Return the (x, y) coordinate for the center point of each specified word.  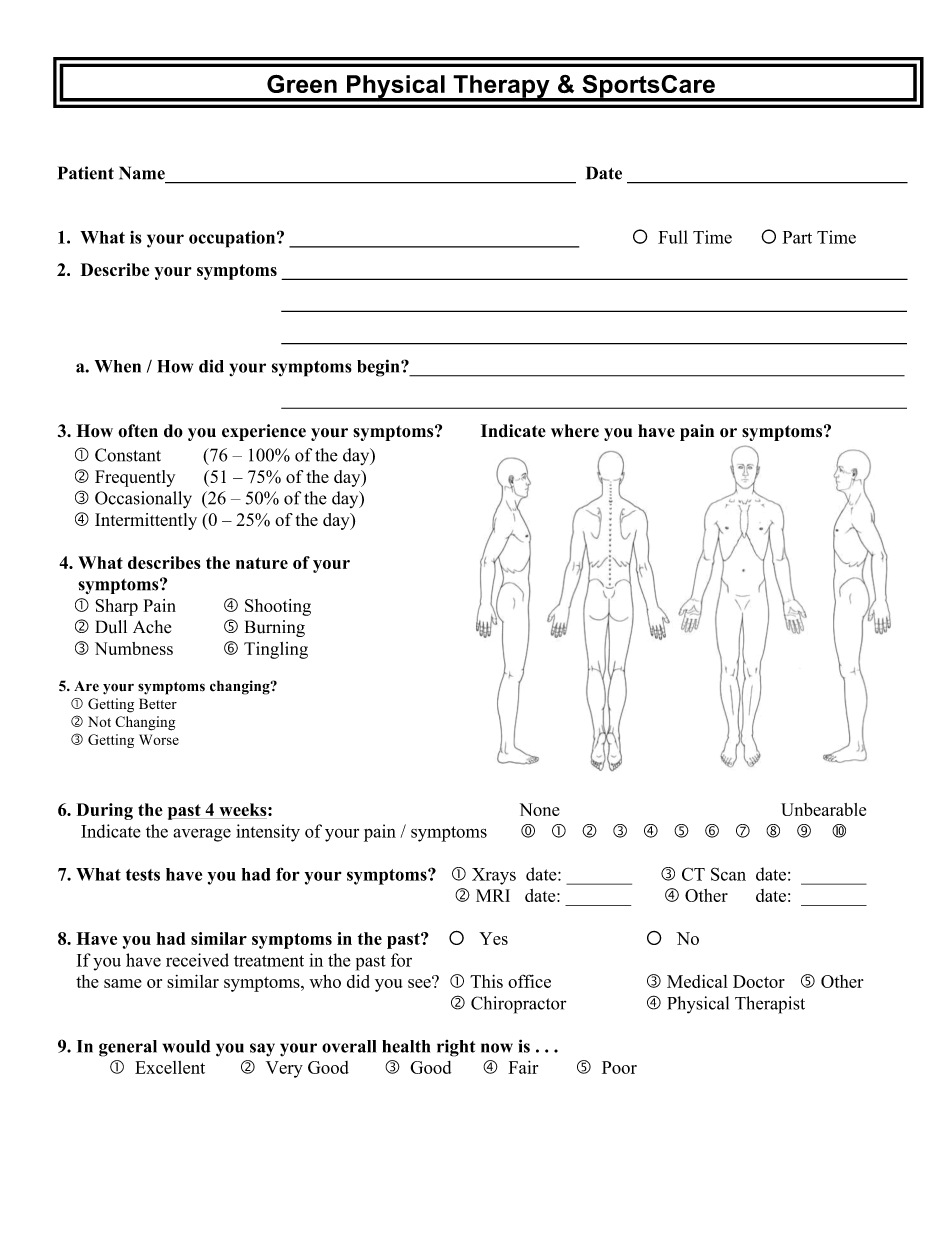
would (186, 1046)
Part (797, 237)
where (575, 431)
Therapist (770, 1005)
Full (673, 237)
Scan (728, 874)
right (456, 1048)
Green (302, 83)
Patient (86, 173)
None (540, 809)
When (118, 366)
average (202, 835)
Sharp (116, 607)
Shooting (278, 607)
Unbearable (823, 809)
